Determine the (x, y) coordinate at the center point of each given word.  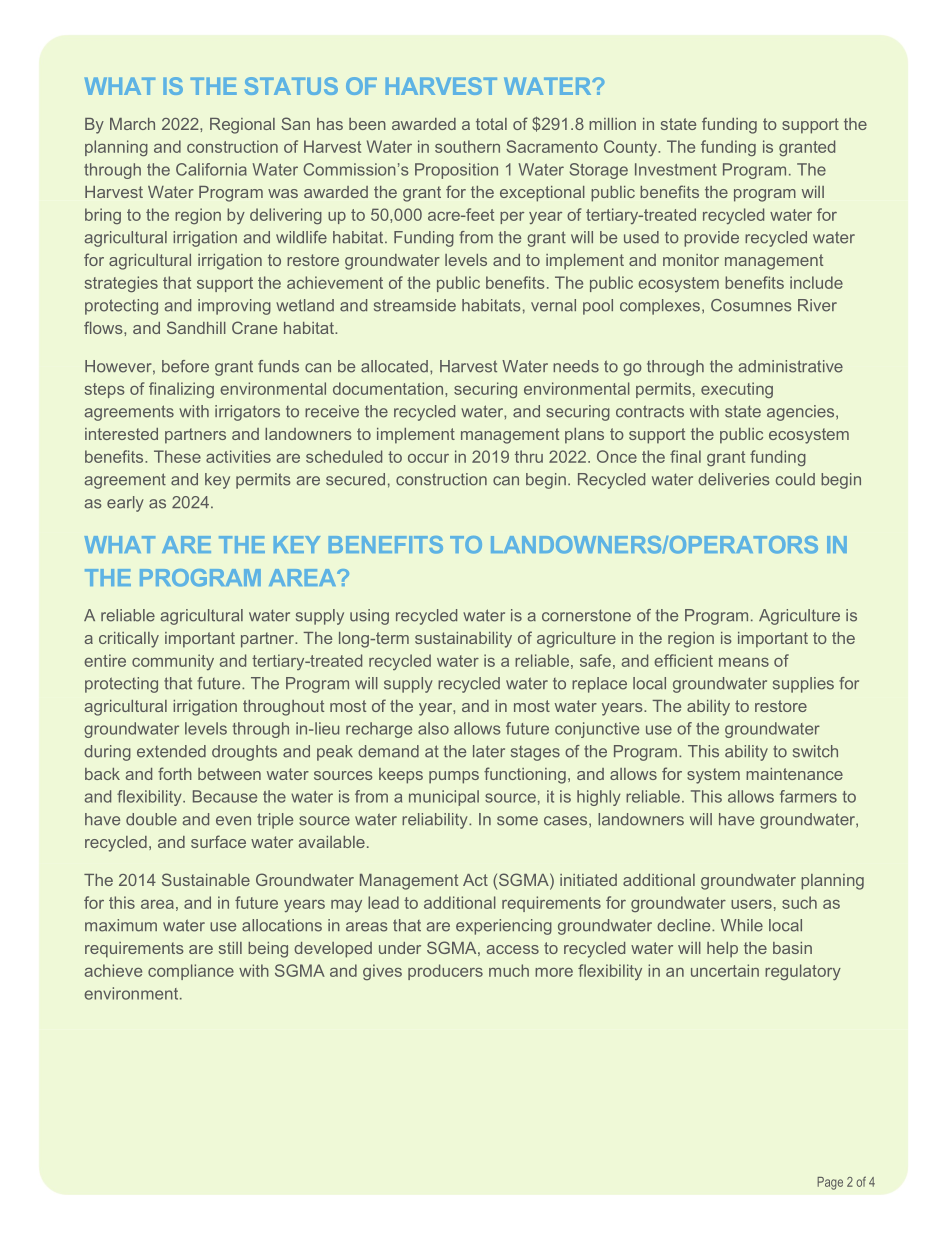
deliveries (734, 479)
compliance (191, 972)
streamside (415, 305)
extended (171, 751)
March (132, 124)
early (125, 504)
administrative (791, 366)
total (491, 124)
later (489, 751)
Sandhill (196, 327)
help (722, 950)
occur (428, 458)
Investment (676, 169)
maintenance (794, 774)
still (230, 948)
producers (445, 972)
